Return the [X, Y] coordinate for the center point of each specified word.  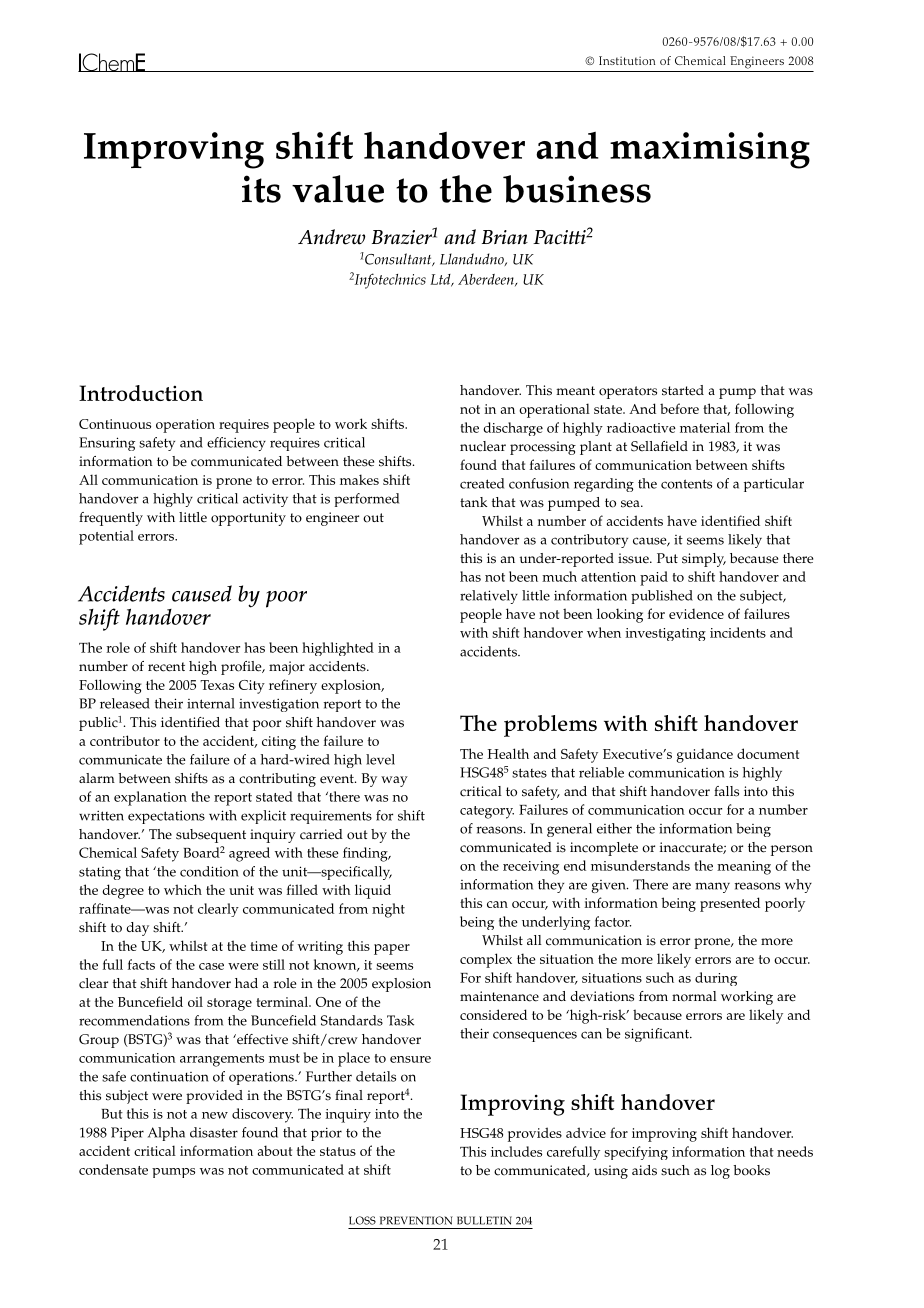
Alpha [166, 1134]
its [261, 189]
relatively [489, 597]
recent [166, 667]
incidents [738, 632]
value [338, 189]
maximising [710, 150]
